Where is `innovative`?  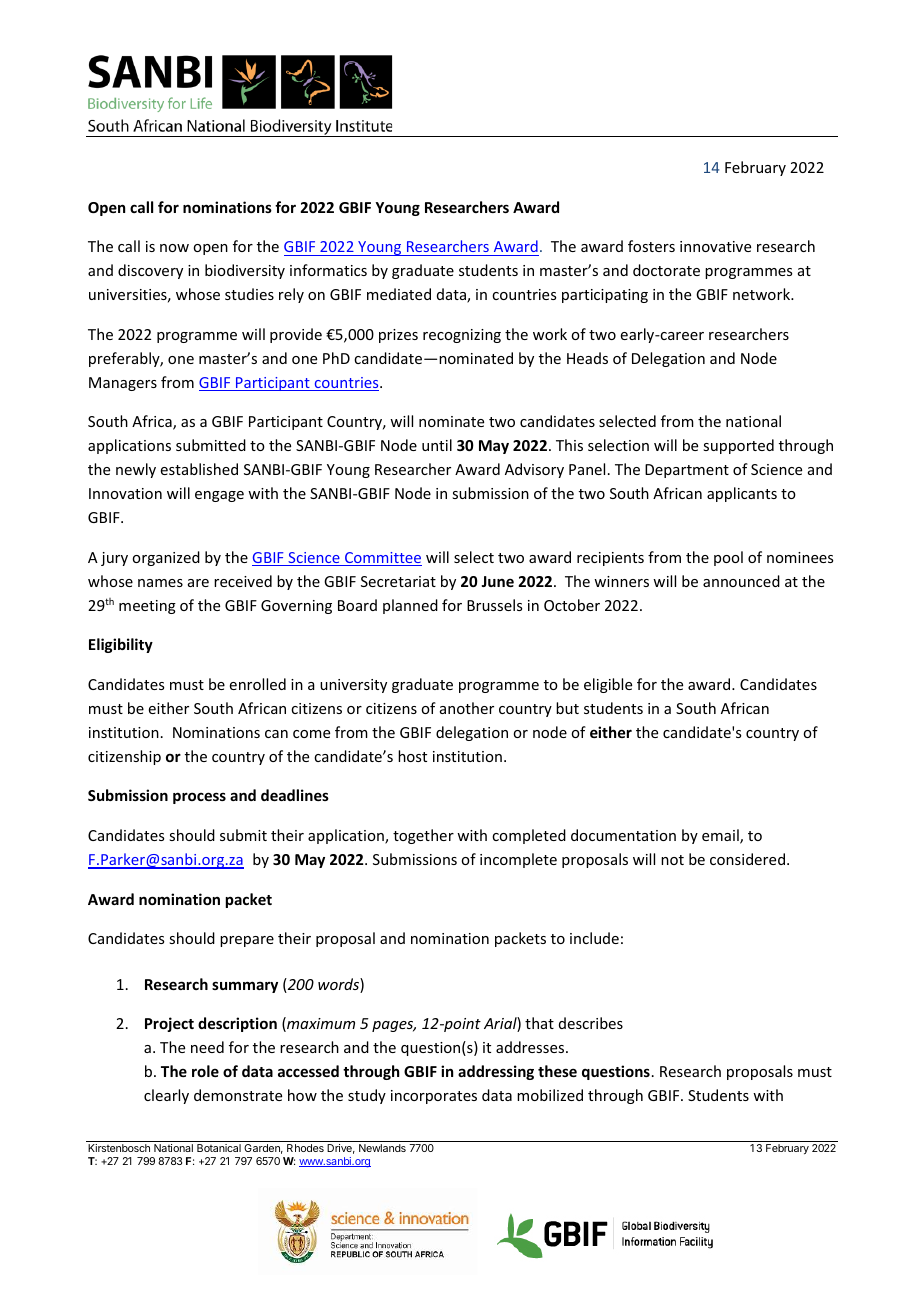 innovative is located at coordinates (715, 246).
